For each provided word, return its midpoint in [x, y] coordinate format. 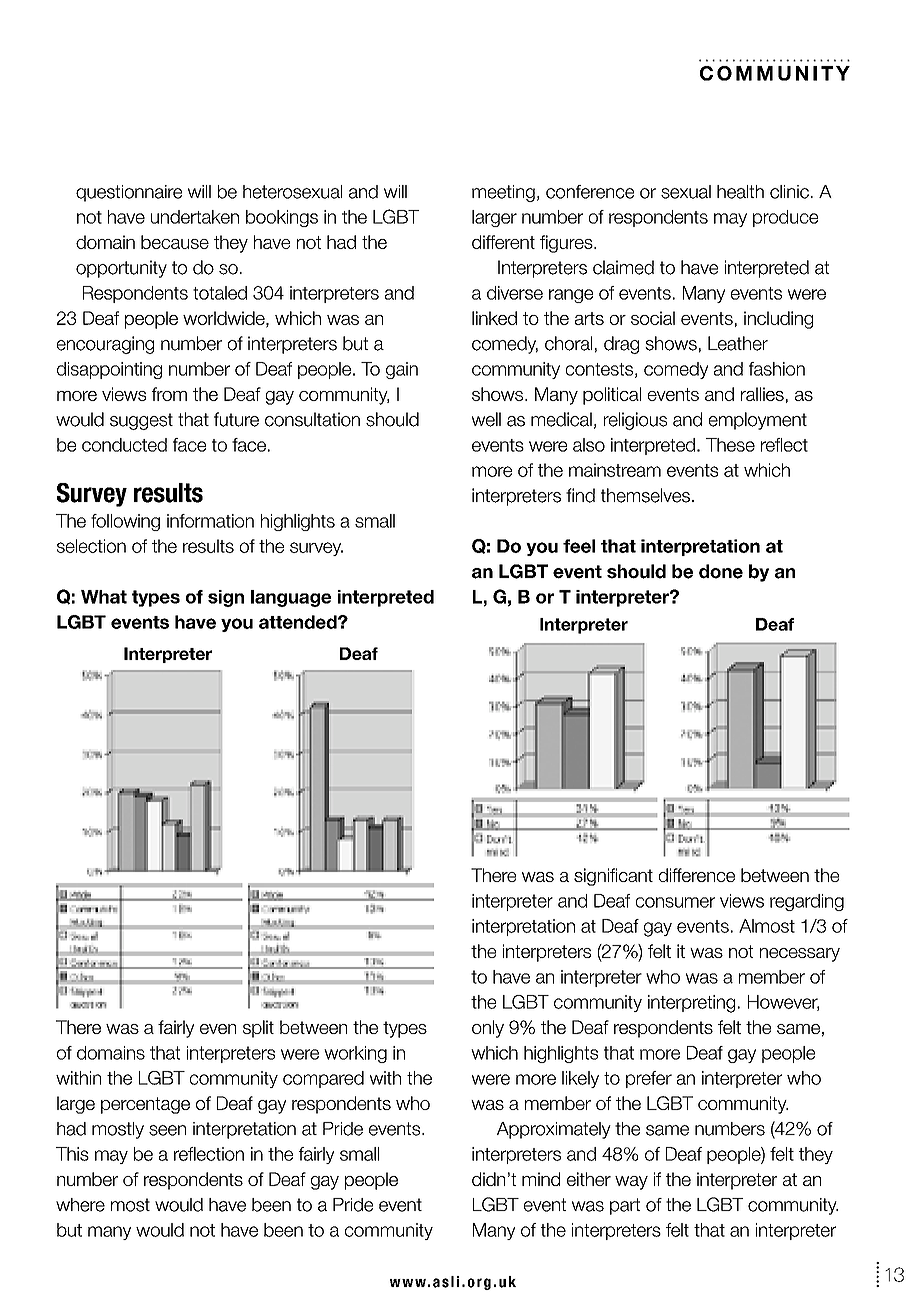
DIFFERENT [503, 242]
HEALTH [740, 192]
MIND [541, 1179]
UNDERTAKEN [195, 217]
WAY [631, 1183]
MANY [109, 1233]
